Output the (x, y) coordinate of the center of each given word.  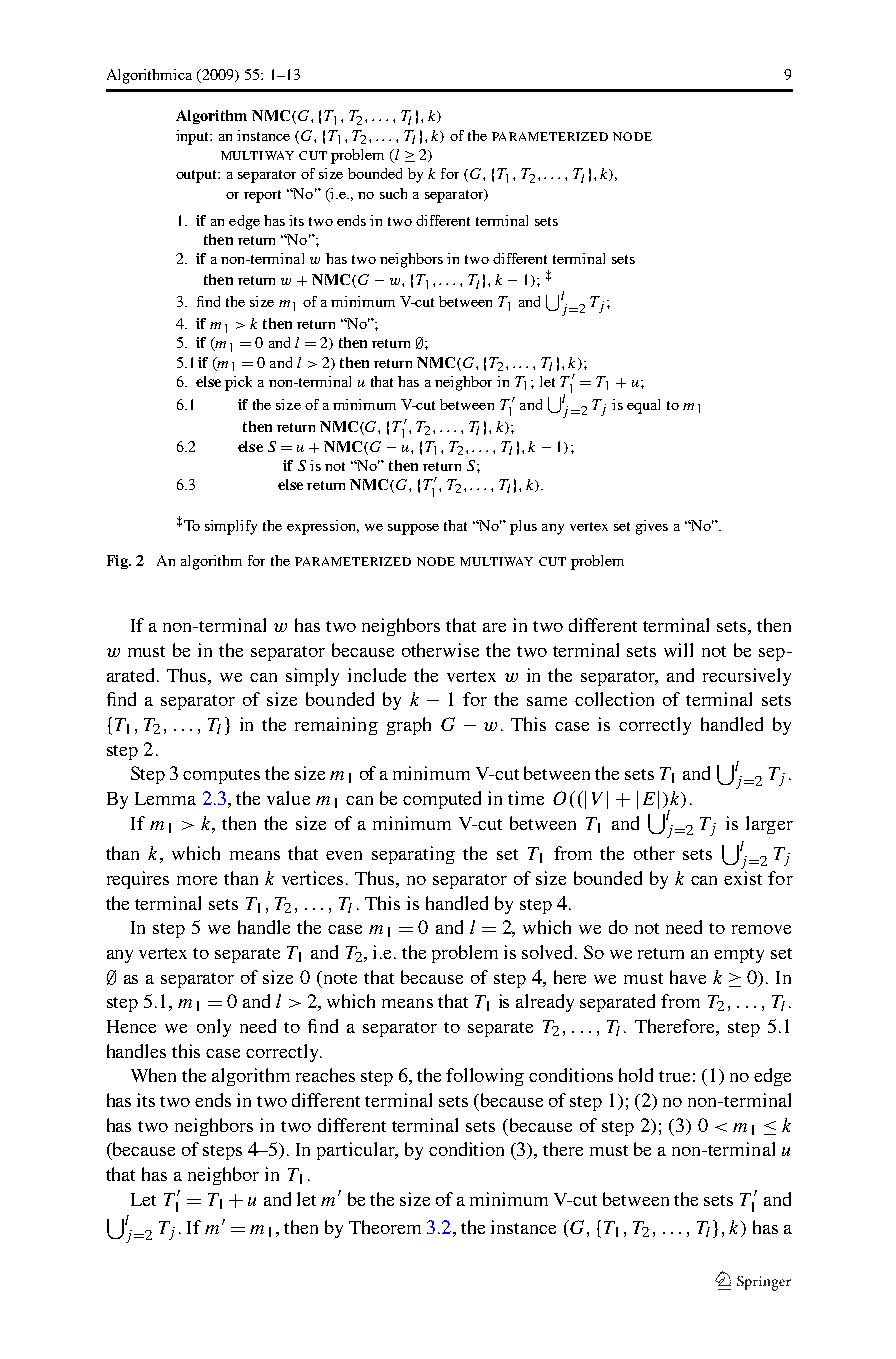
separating (413, 855)
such (393, 193)
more (197, 880)
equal (643, 406)
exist (743, 878)
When (153, 1075)
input (194, 137)
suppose (413, 529)
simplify (231, 527)
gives (652, 527)
